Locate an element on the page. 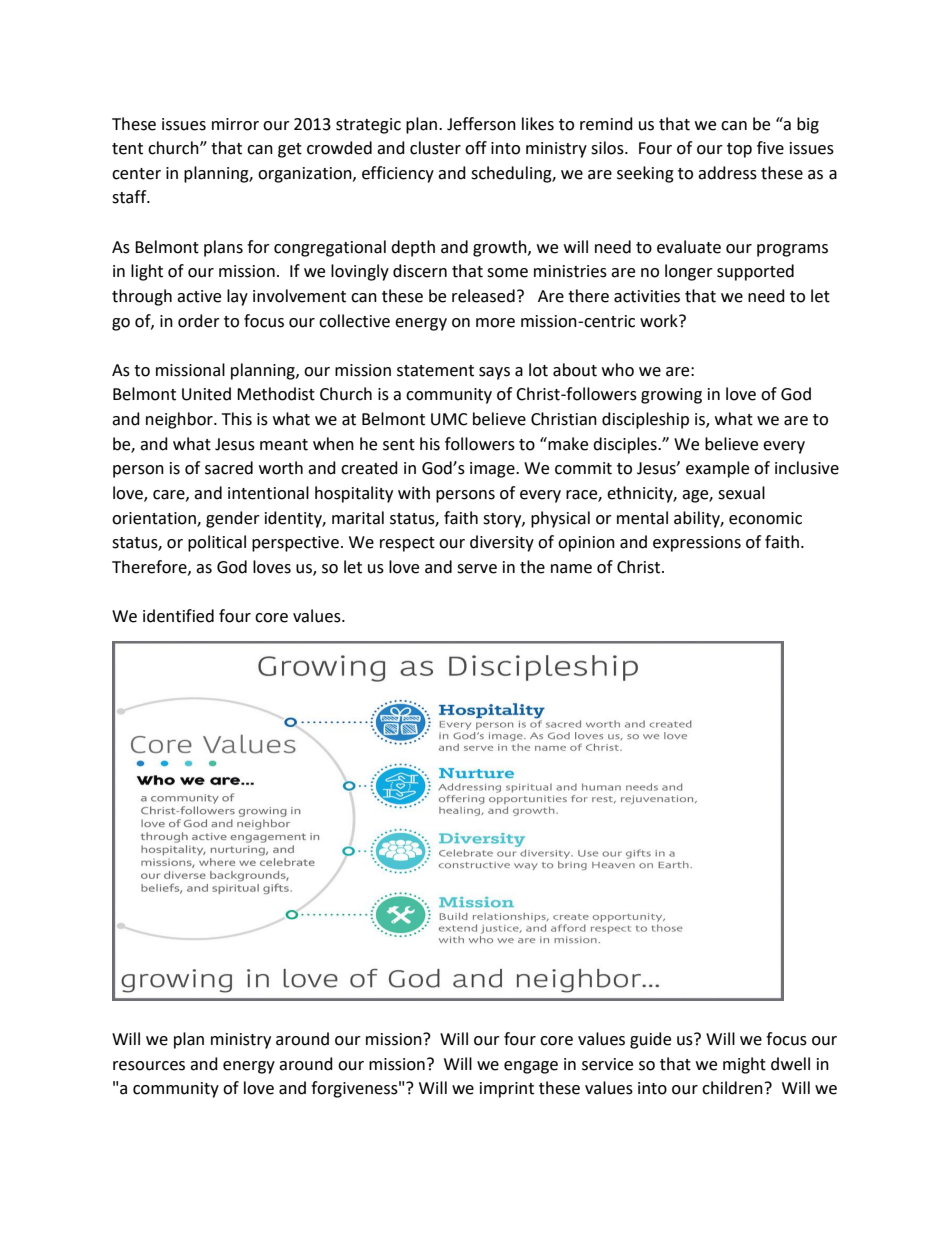 Image resolution: width=952 pixels, height=1233 pixels. example is located at coordinates (717, 469).
